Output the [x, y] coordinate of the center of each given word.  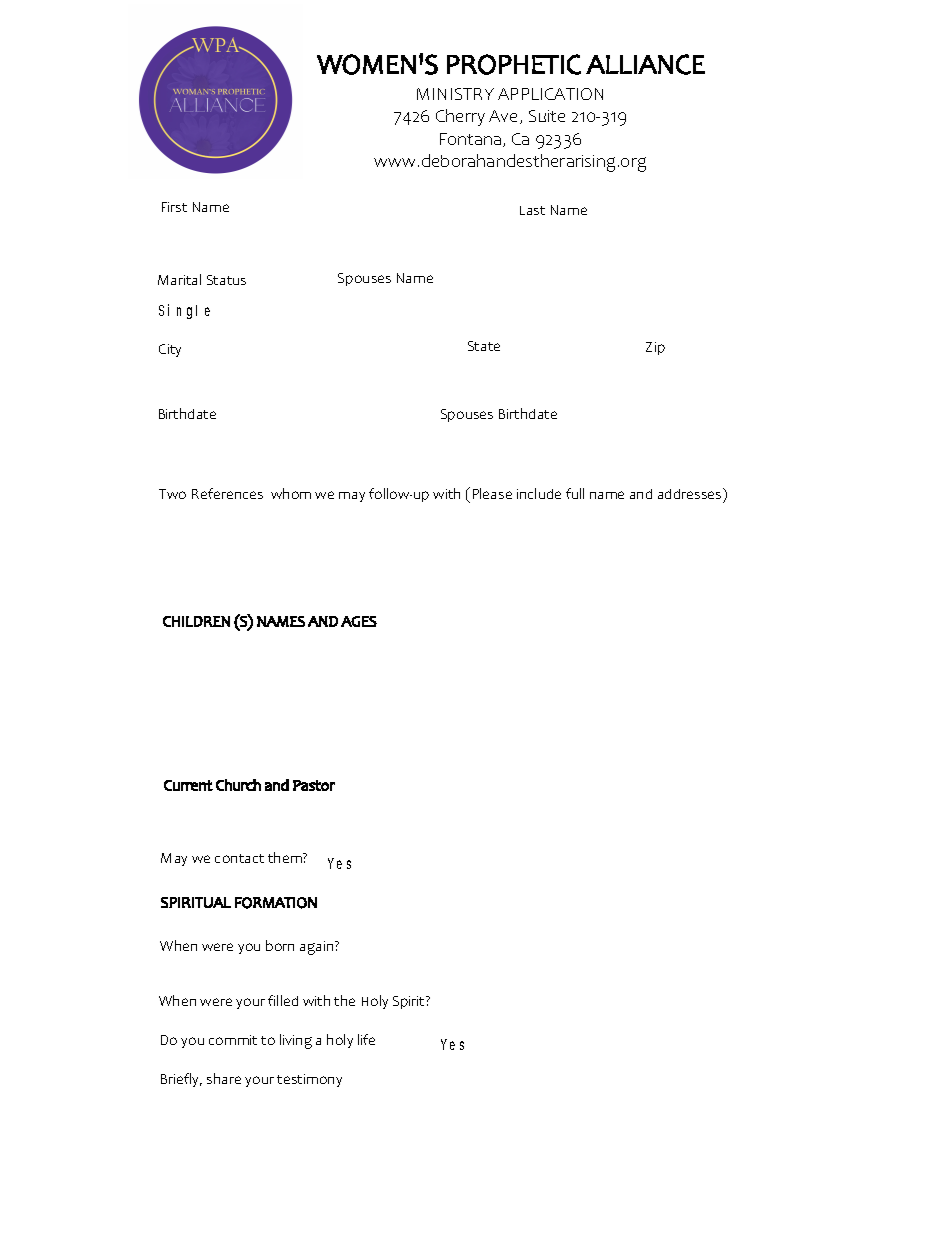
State [484, 346]
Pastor [314, 785]
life [366, 1039]
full [575, 493]
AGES [359, 621]
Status [226, 280]
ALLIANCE [645, 64]
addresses [691, 493]
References [227, 493]
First [174, 207]
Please [492, 493]
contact [239, 858]
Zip [655, 348]
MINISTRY [455, 94]
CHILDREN [196, 621]
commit [233, 1040]
